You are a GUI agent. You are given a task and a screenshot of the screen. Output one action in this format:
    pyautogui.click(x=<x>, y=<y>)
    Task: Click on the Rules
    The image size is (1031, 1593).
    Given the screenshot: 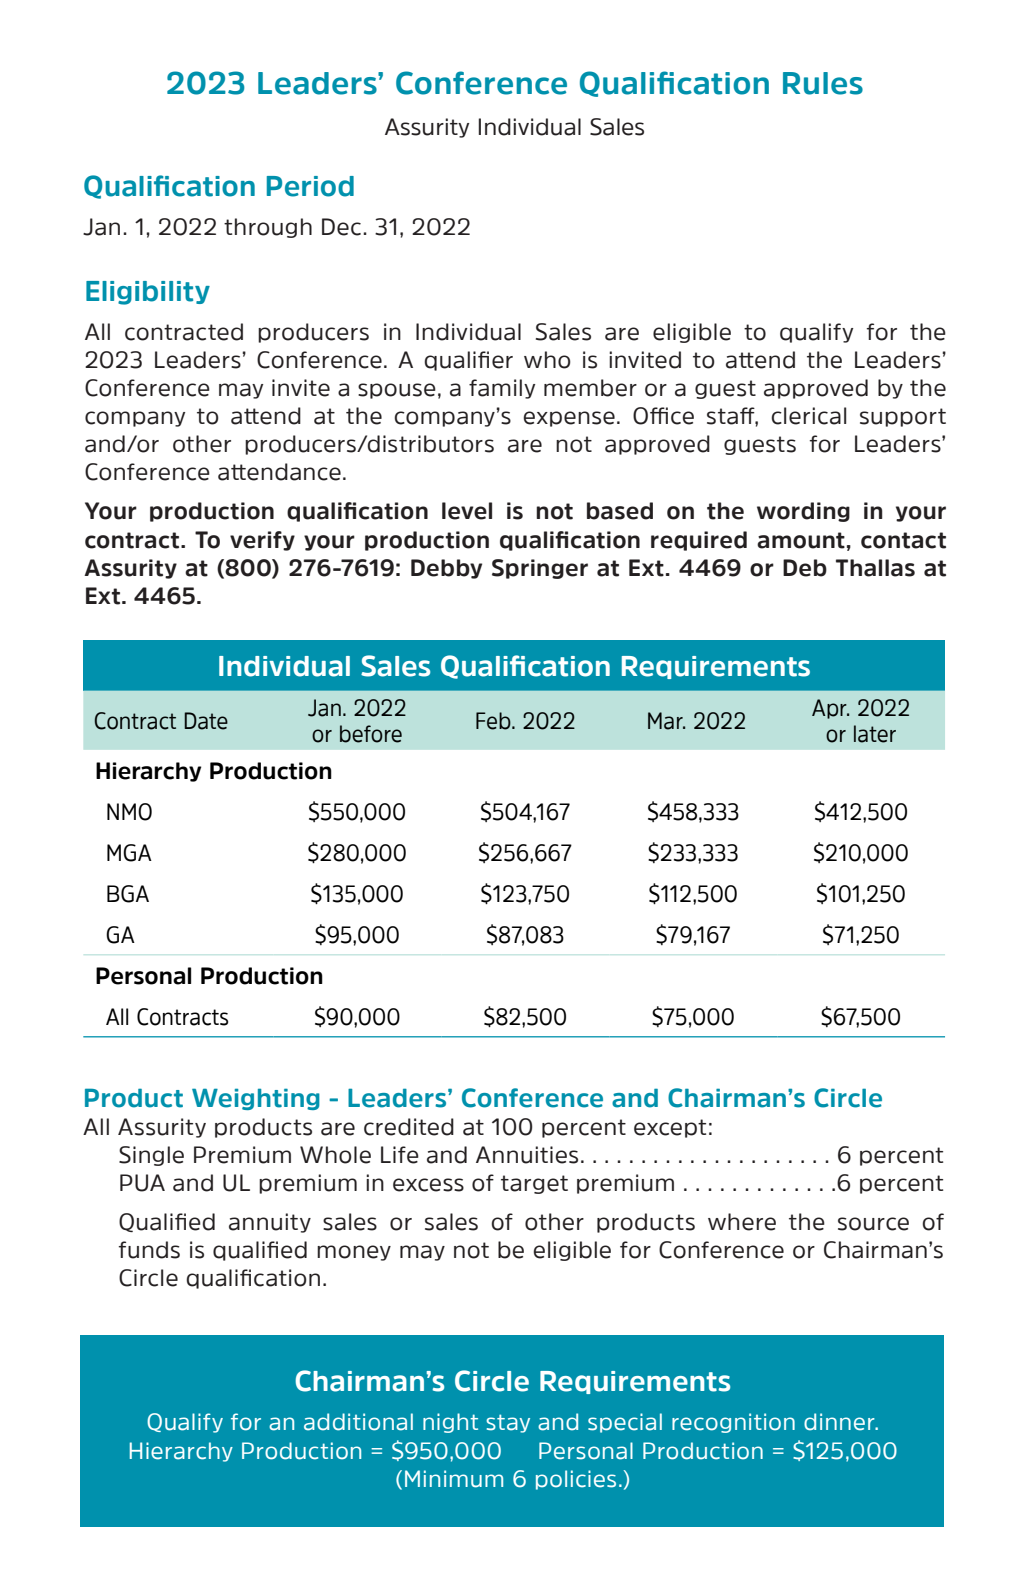 What is the action you would take?
    pyautogui.click(x=823, y=83)
